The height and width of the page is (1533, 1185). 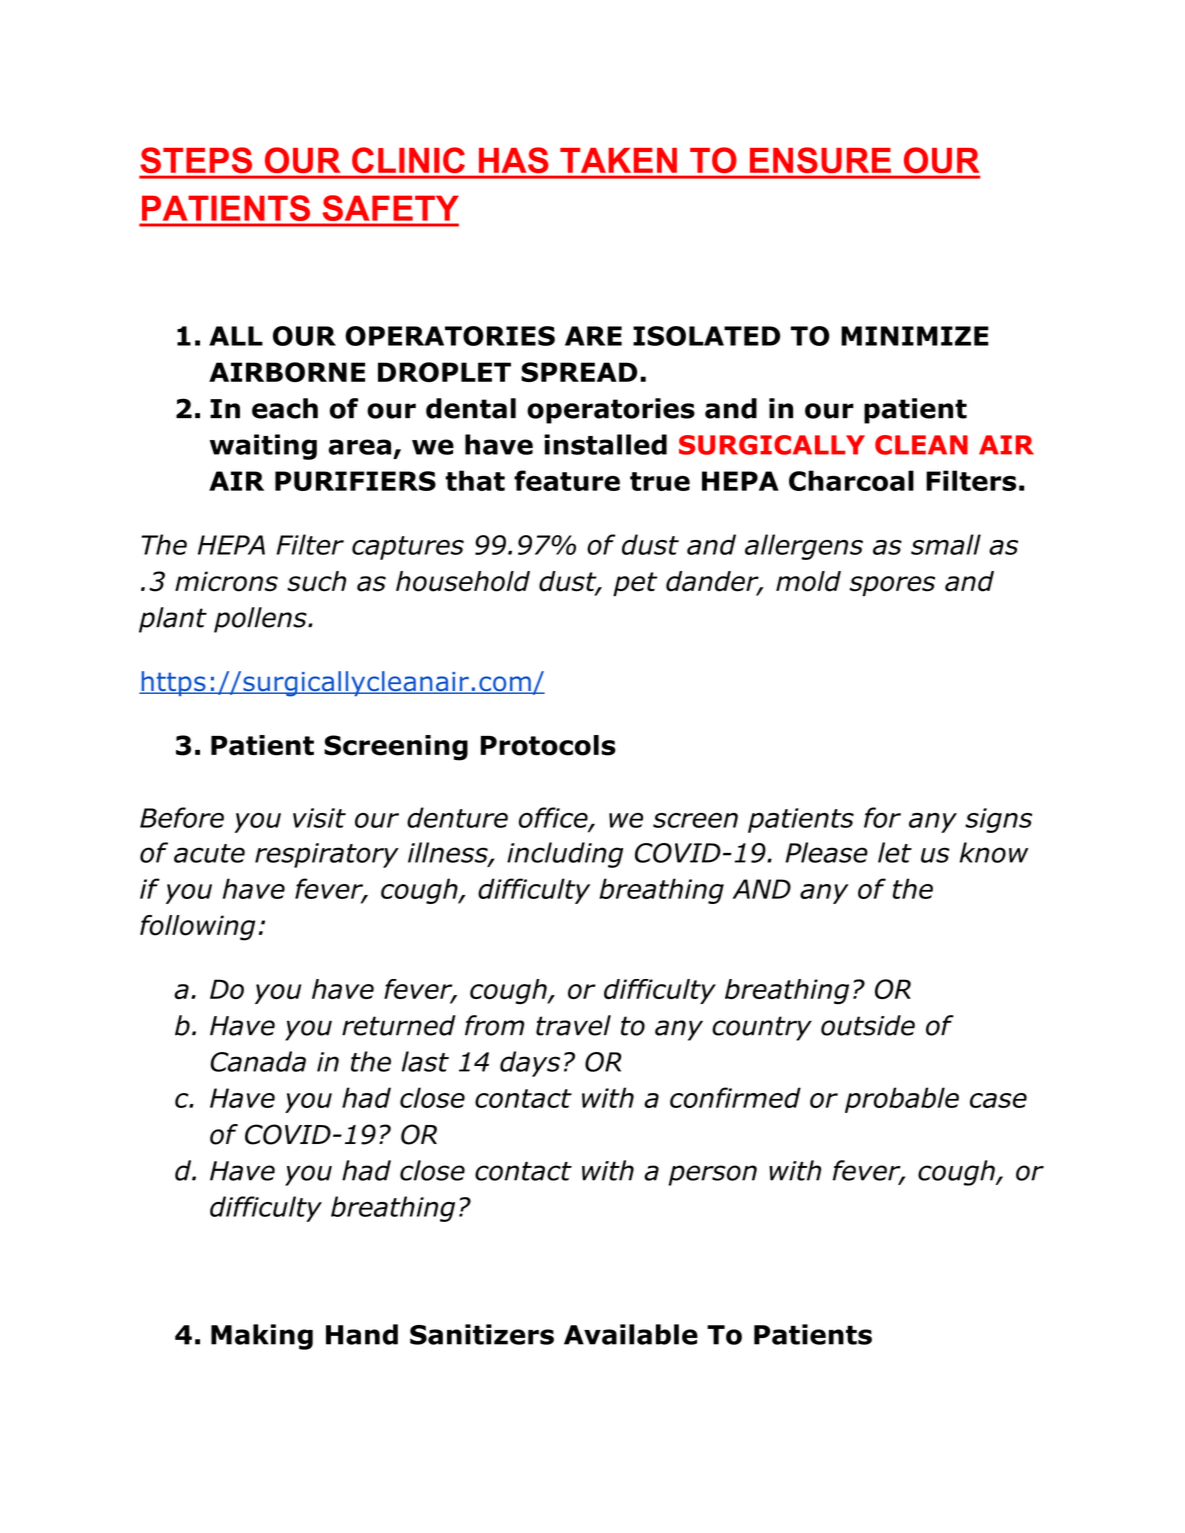 I want to click on Charcoal, so click(x=851, y=480).
